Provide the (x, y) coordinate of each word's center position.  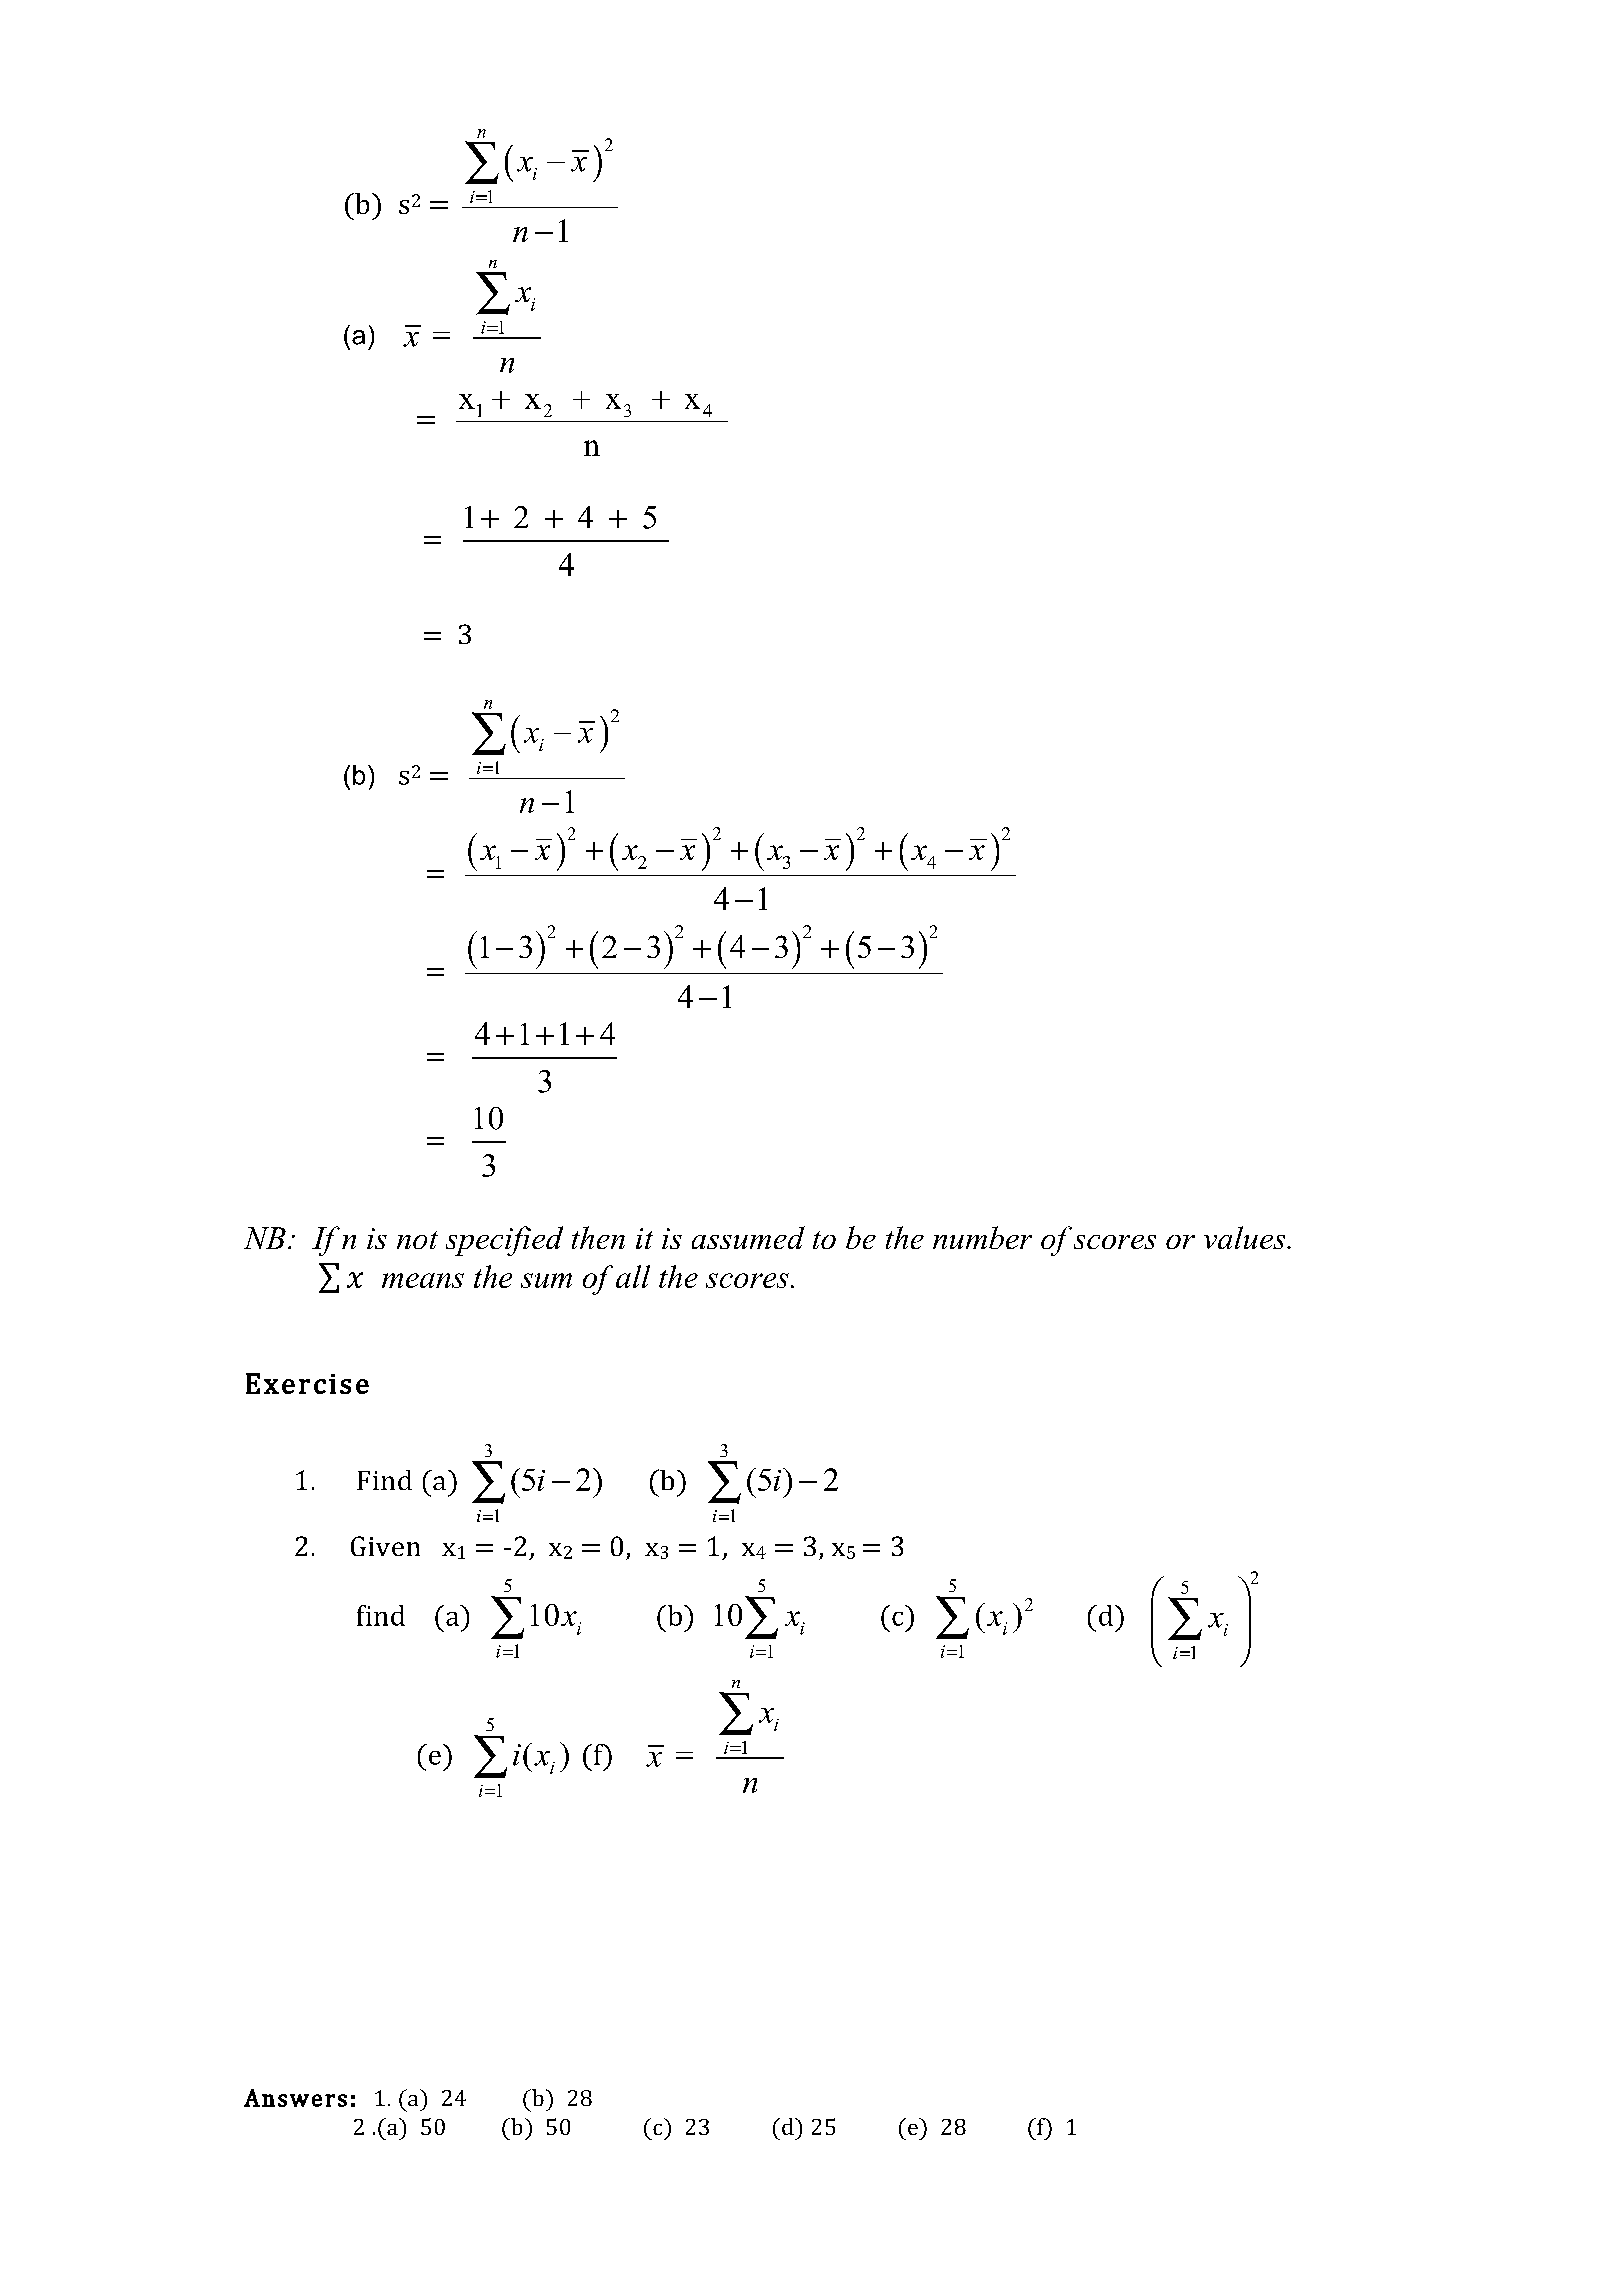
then (598, 1237)
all (633, 1276)
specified (504, 1241)
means (423, 1280)
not (417, 1240)
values (1246, 1237)
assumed (748, 1237)
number (982, 1237)
